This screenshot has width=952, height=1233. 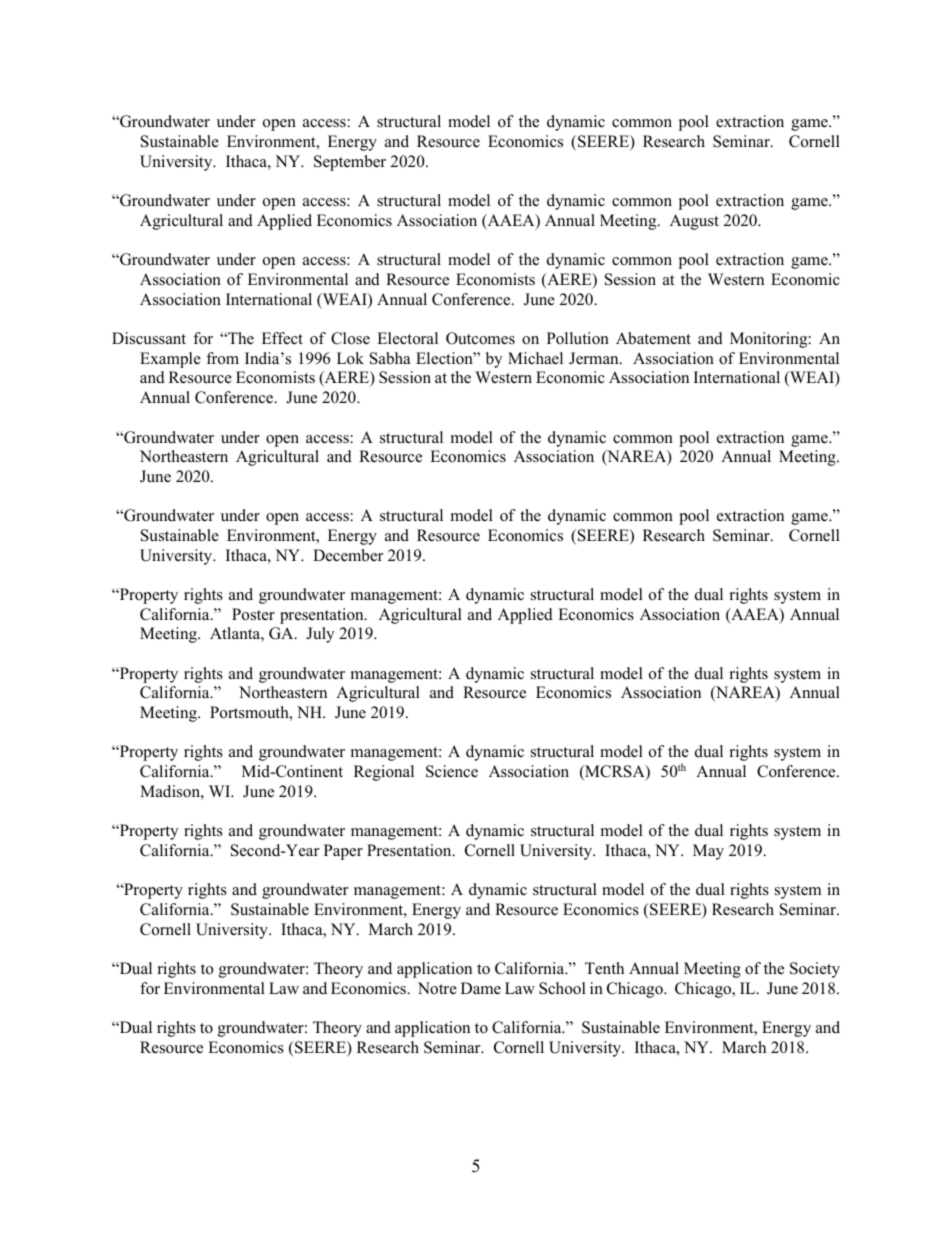 I want to click on May, so click(x=708, y=852).
